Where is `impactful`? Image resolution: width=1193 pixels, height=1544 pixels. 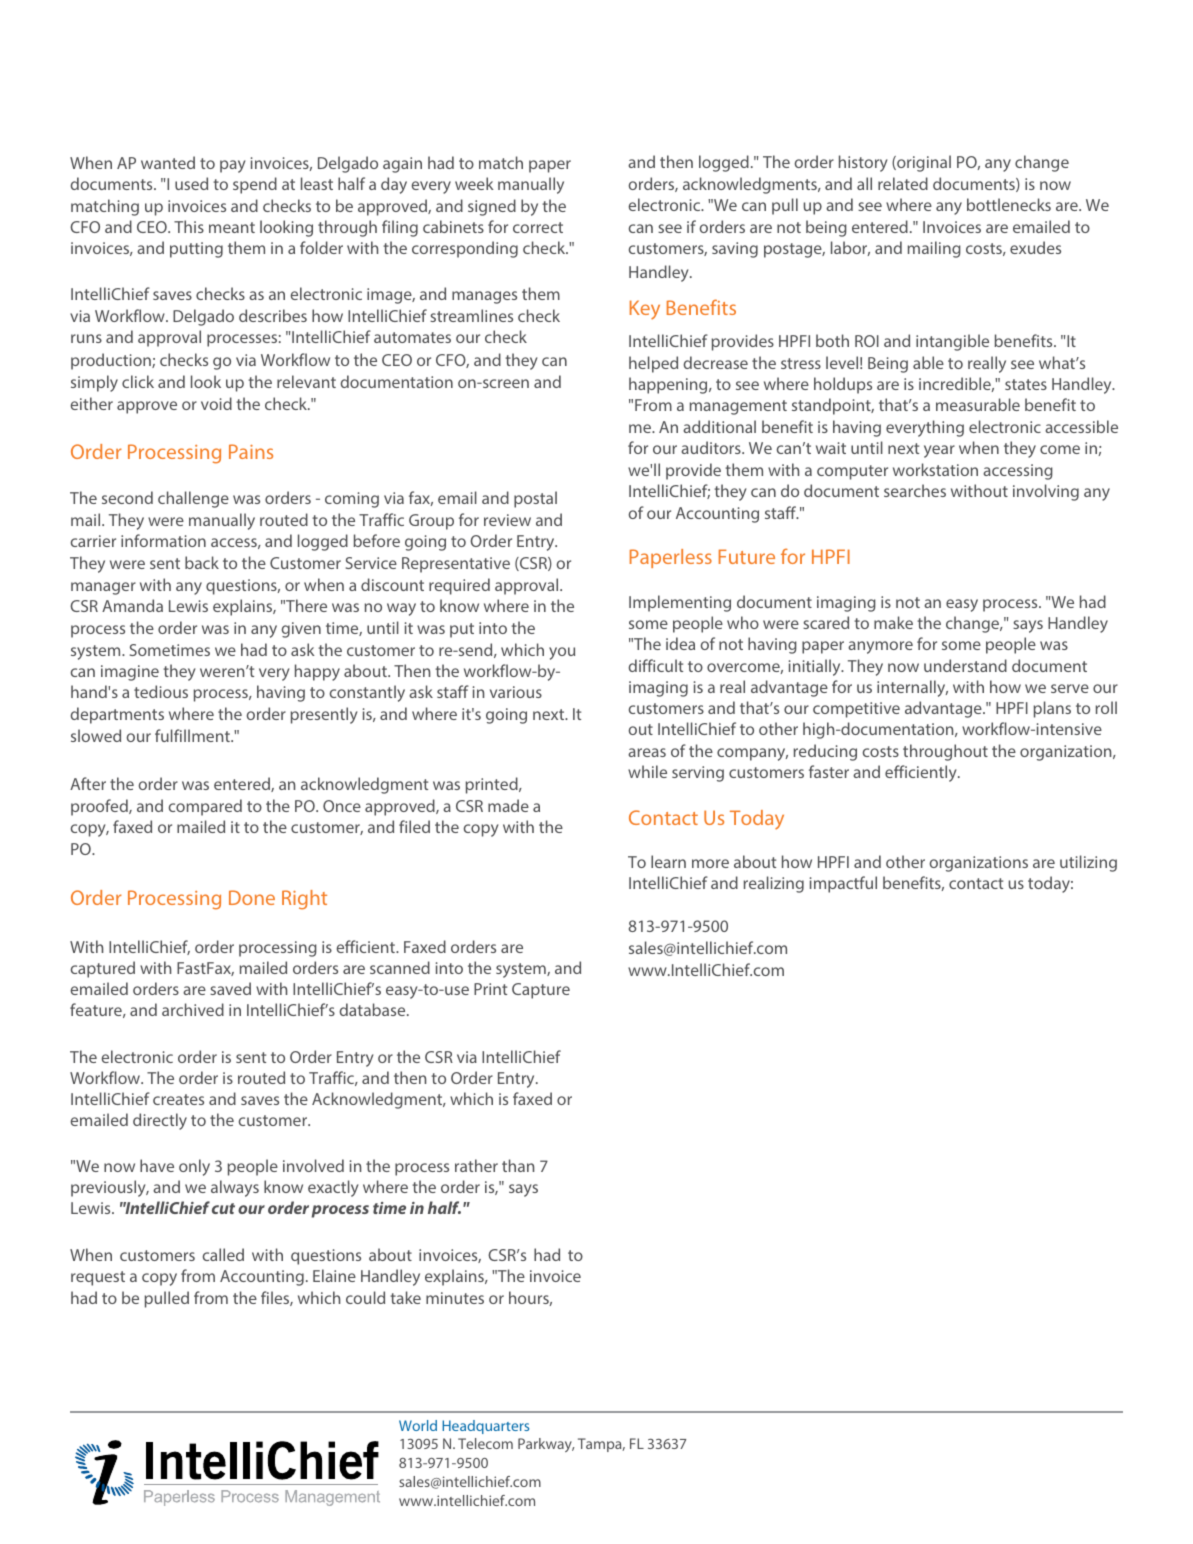
impactful is located at coordinates (843, 884).
